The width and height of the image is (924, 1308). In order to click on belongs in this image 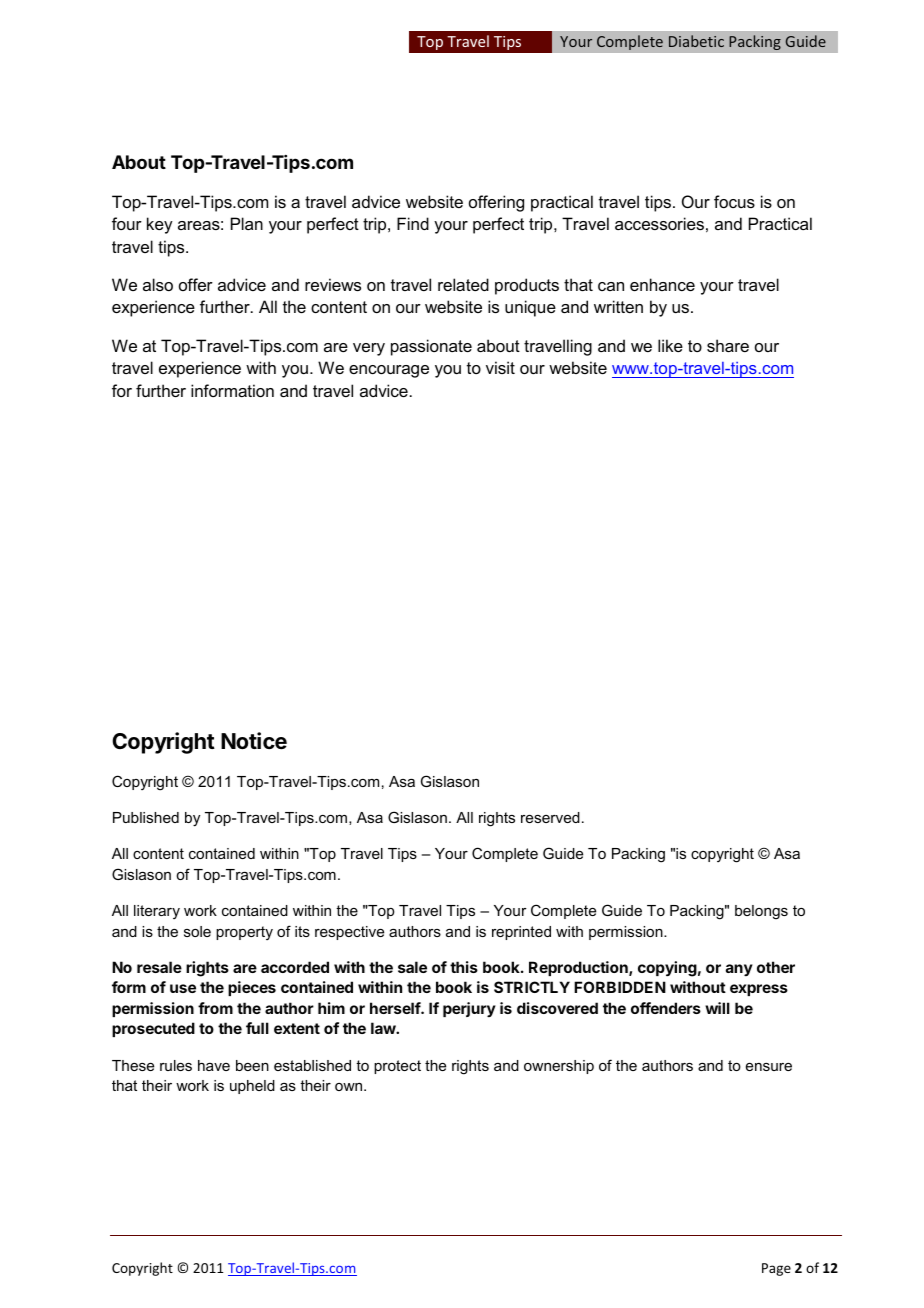, I will do `click(761, 912)`.
